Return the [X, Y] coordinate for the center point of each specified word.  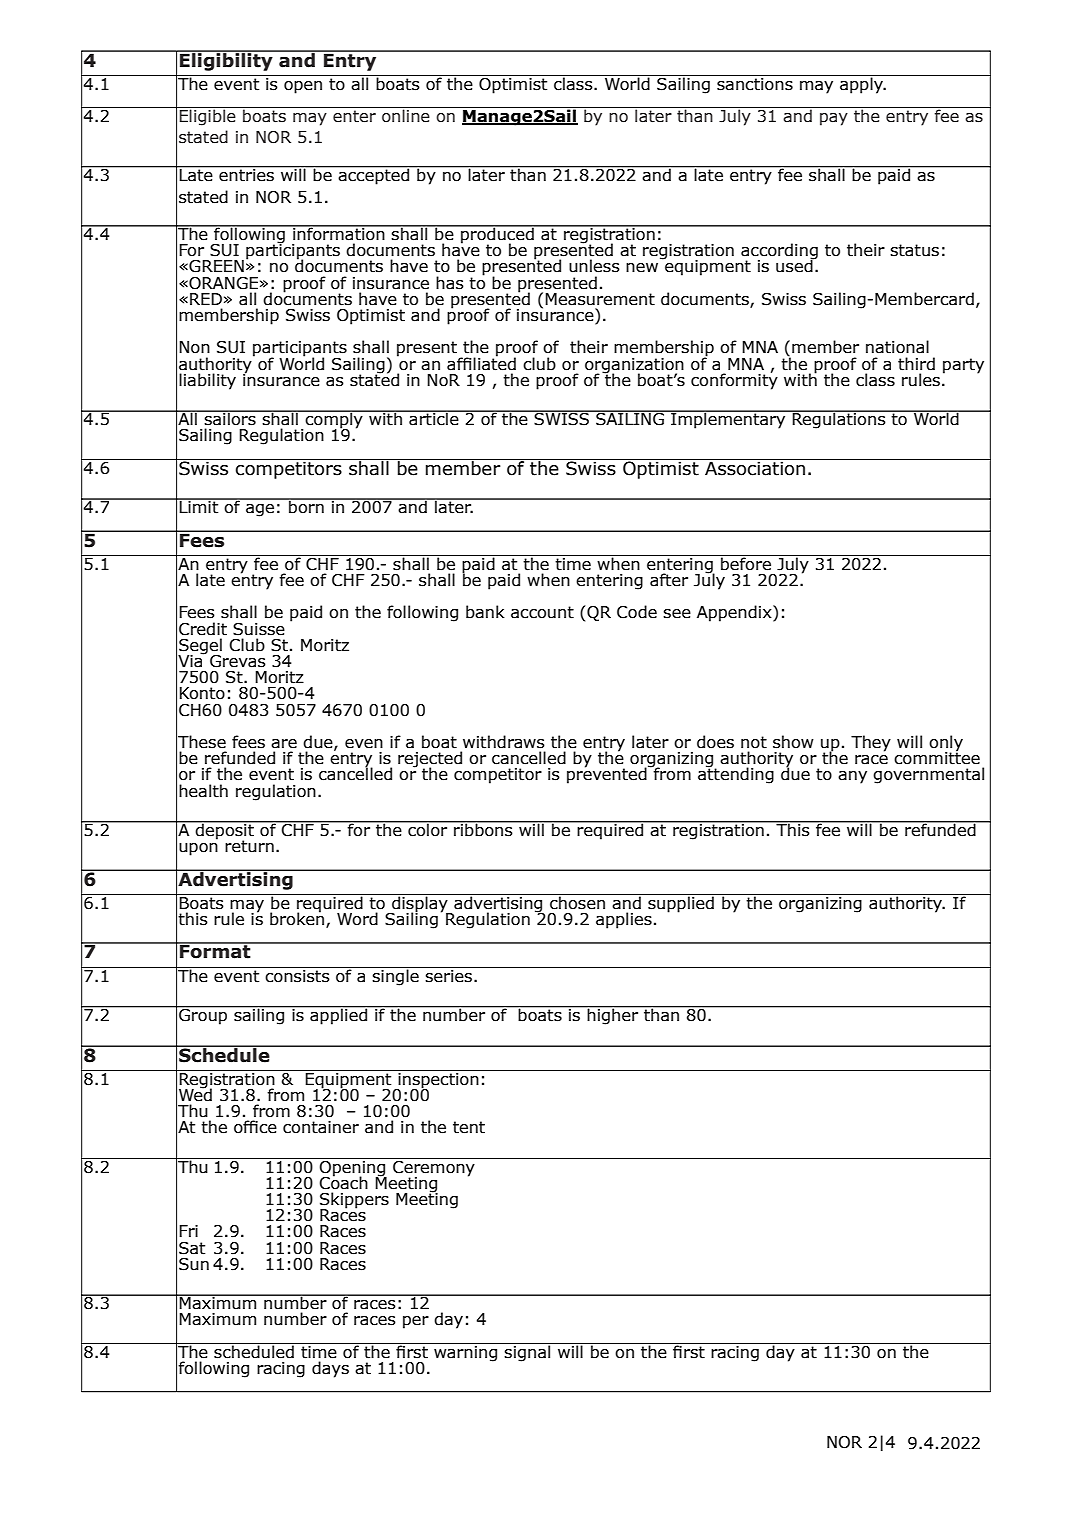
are [284, 744]
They [871, 743]
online [406, 115]
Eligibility [226, 60]
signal [528, 1352]
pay [834, 119]
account [542, 612]
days [330, 1369]
